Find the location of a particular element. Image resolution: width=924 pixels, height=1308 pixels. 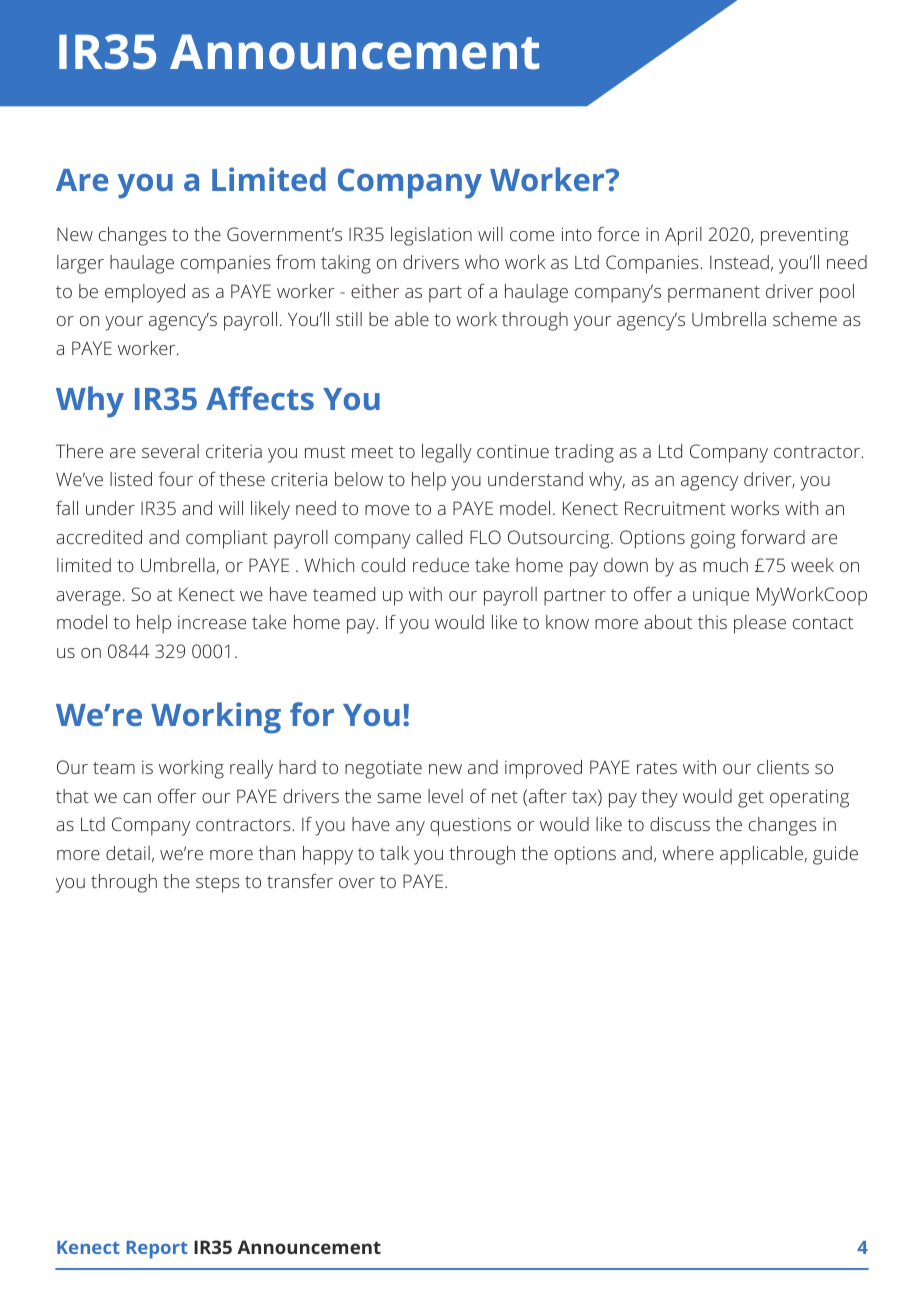

detail is located at coordinates (128, 853).
